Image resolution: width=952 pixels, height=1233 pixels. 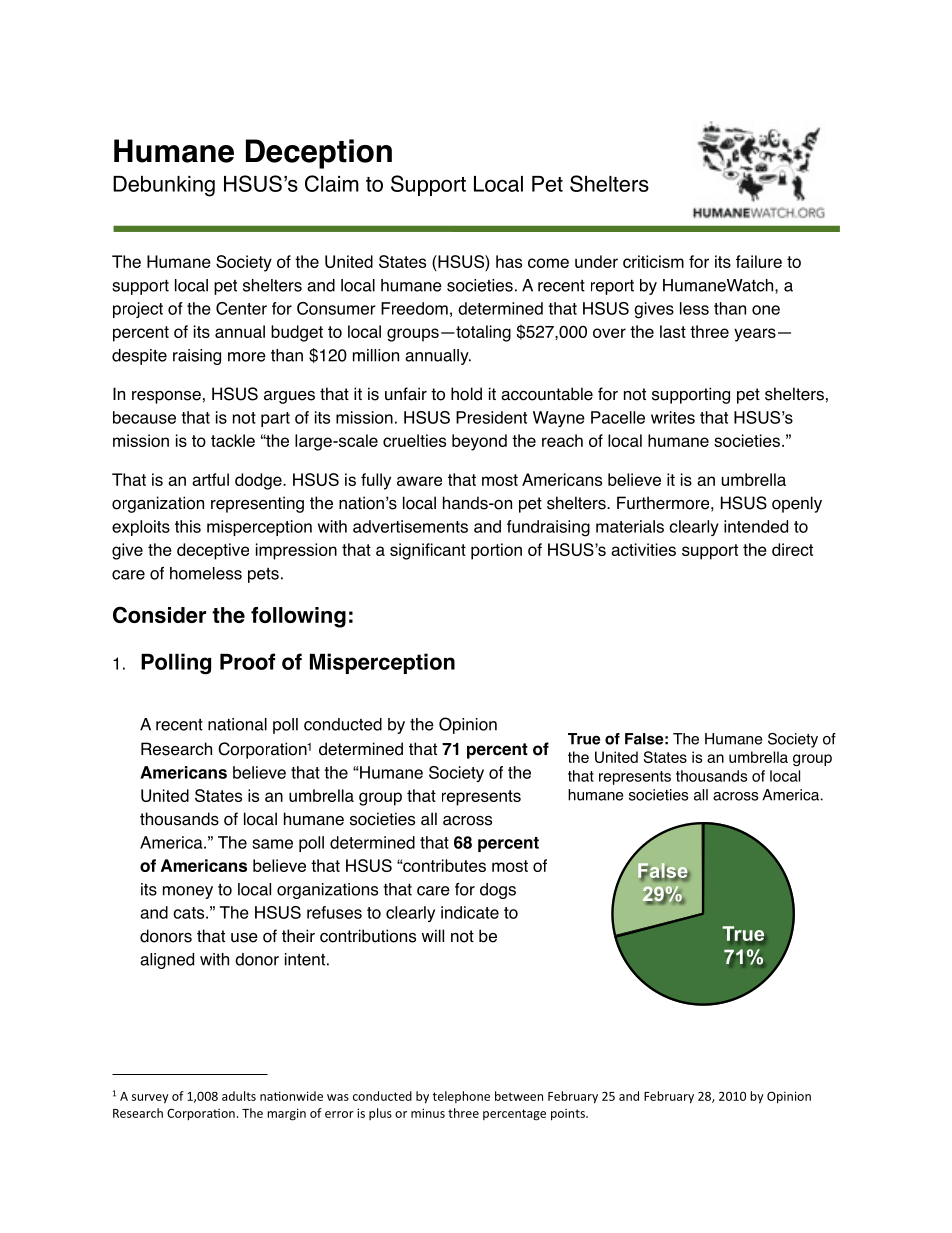 What do you see at coordinates (241, 308) in the page?
I see `Center` at bounding box center [241, 308].
